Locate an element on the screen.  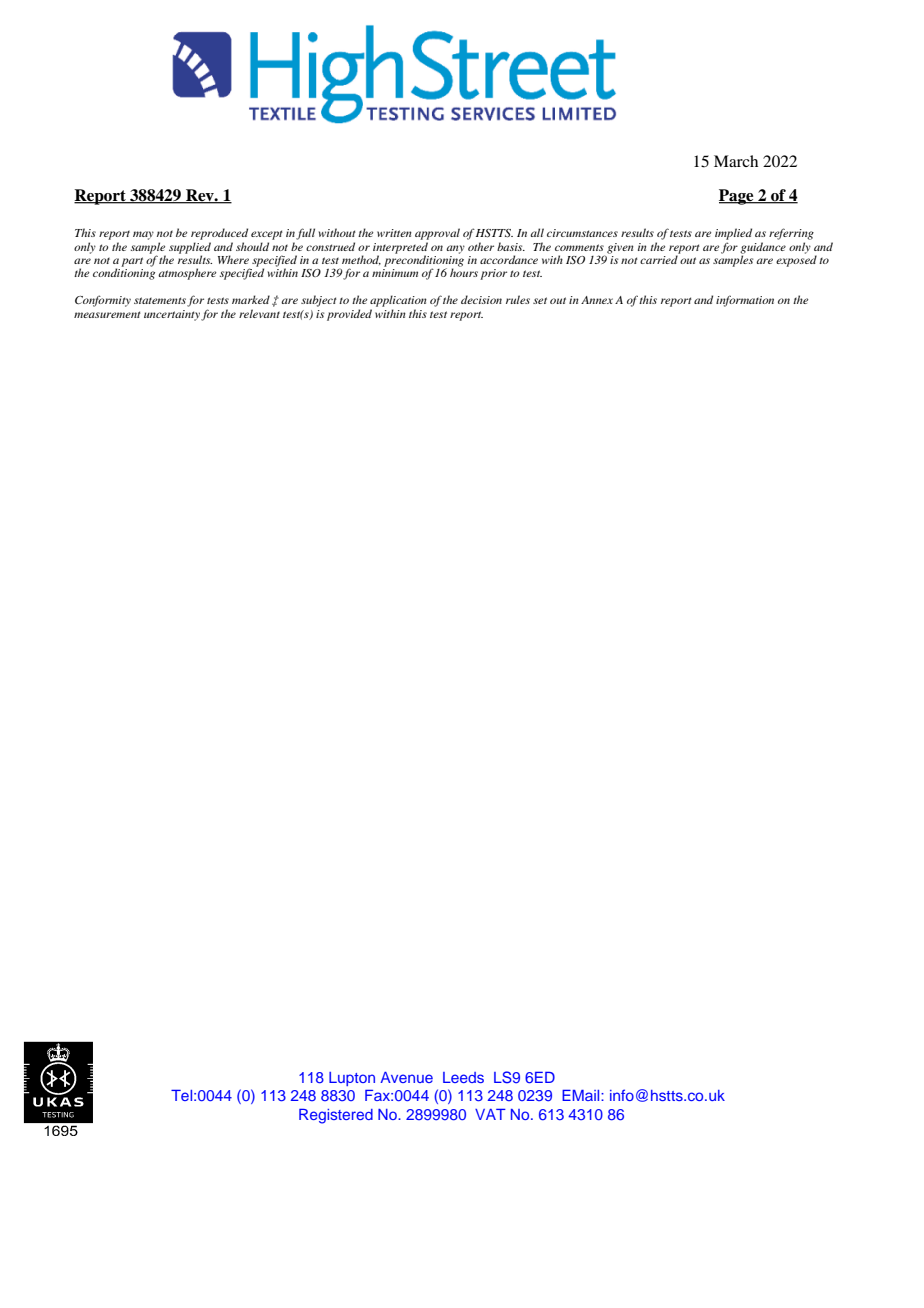
Page is located at coordinates (737, 197).
